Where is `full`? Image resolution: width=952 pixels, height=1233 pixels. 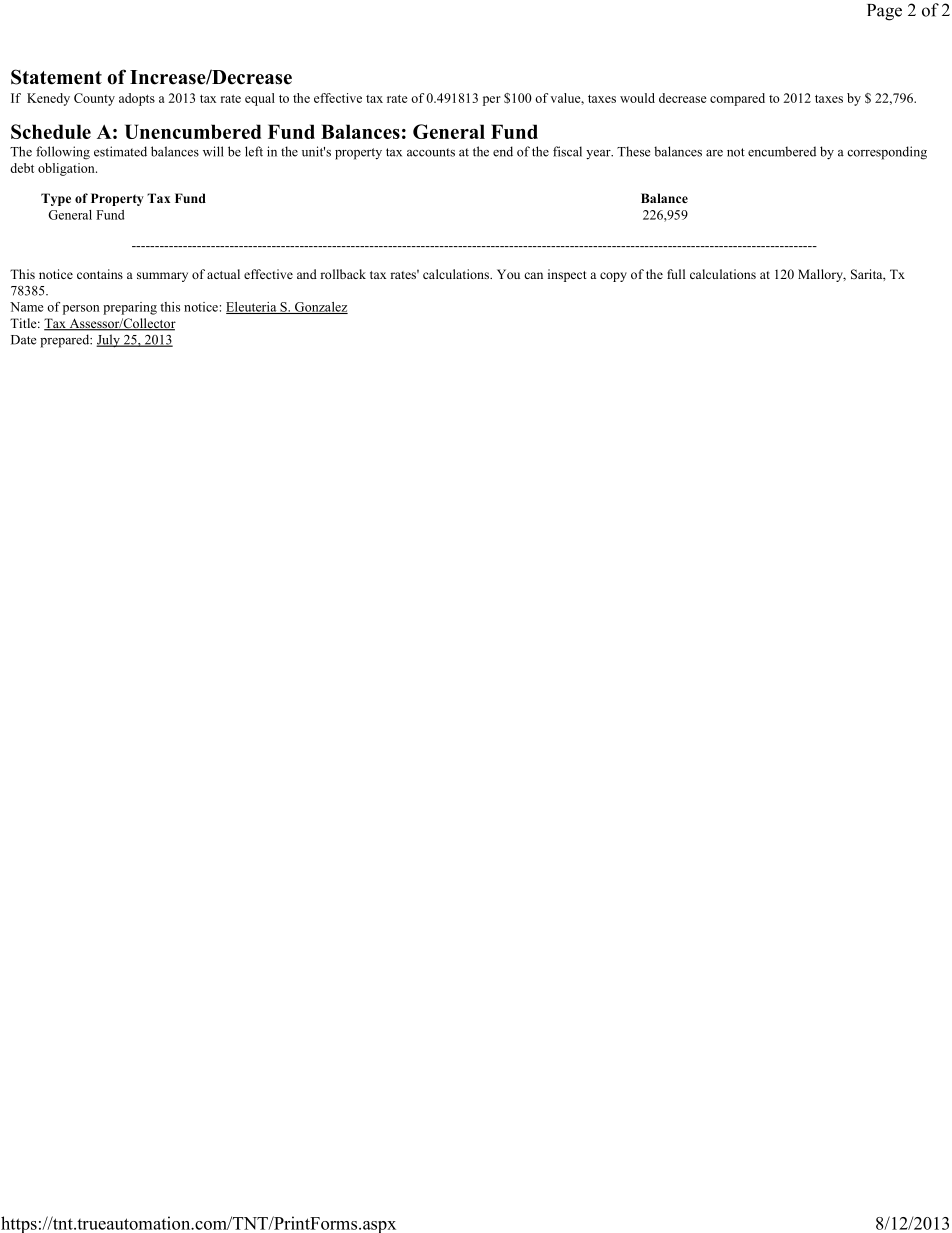 full is located at coordinates (676, 274).
